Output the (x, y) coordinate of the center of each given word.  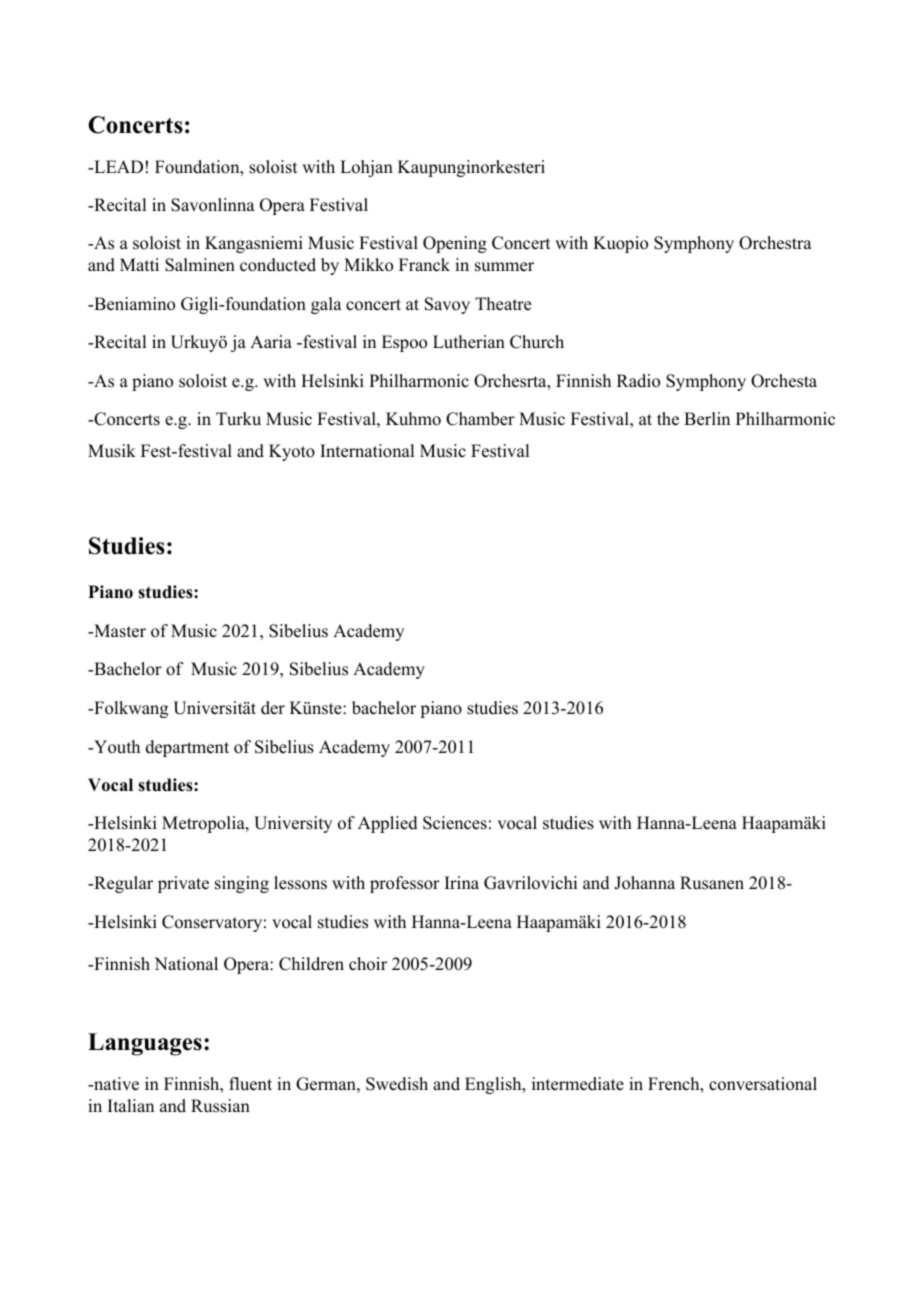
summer (504, 267)
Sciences (455, 823)
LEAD (117, 166)
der (273, 708)
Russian (220, 1106)
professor (405, 884)
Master (119, 631)
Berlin (707, 419)
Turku (238, 419)
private (183, 884)
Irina (462, 882)
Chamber (480, 419)
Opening (455, 244)
